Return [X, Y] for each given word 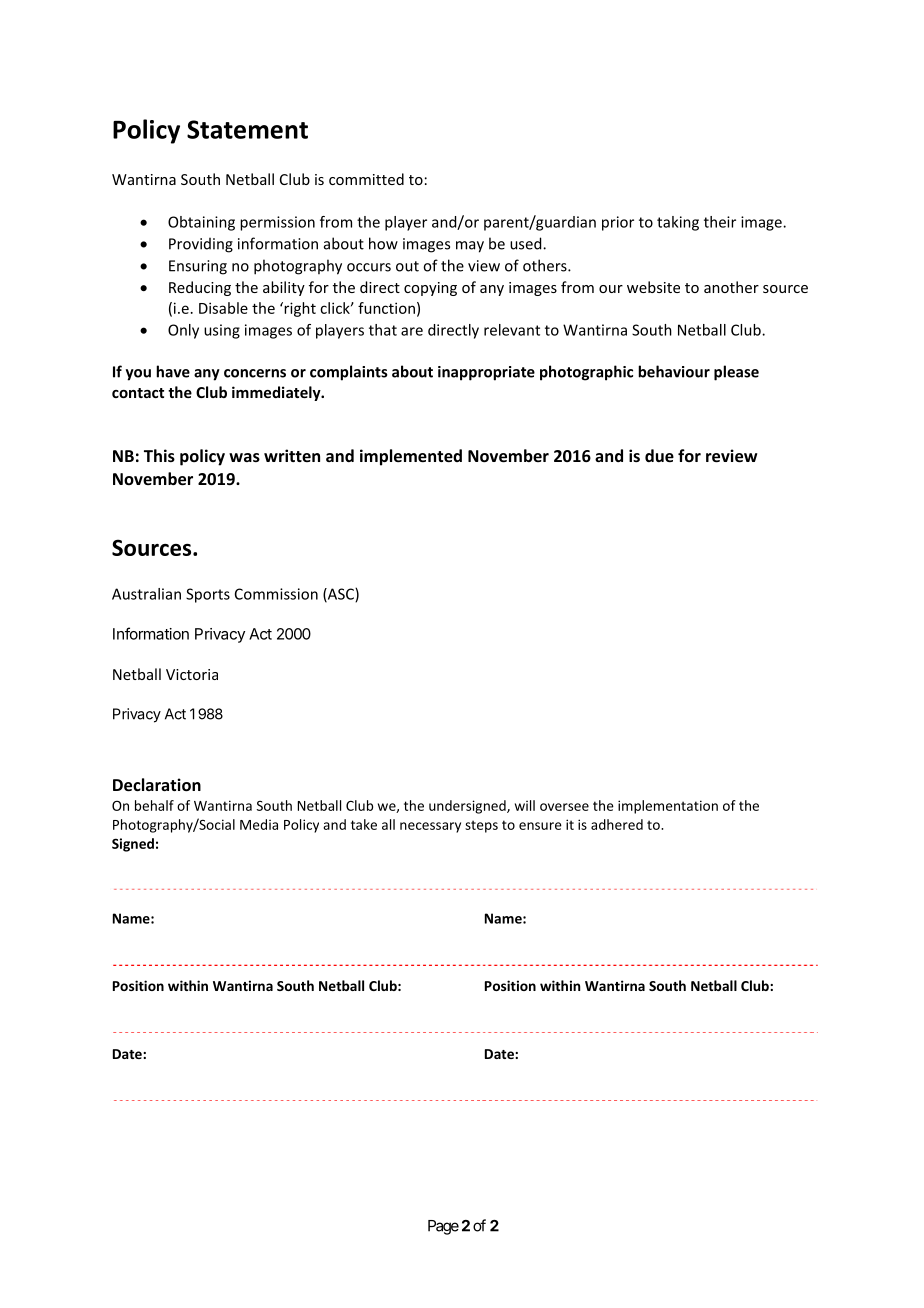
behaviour [674, 371]
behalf [154, 805]
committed [366, 179]
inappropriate [486, 373]
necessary [430, 827]
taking [678, 223]
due [659, 455]
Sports [208, 595]
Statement [247, 129]
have [173, 371]
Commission [276, 594]
